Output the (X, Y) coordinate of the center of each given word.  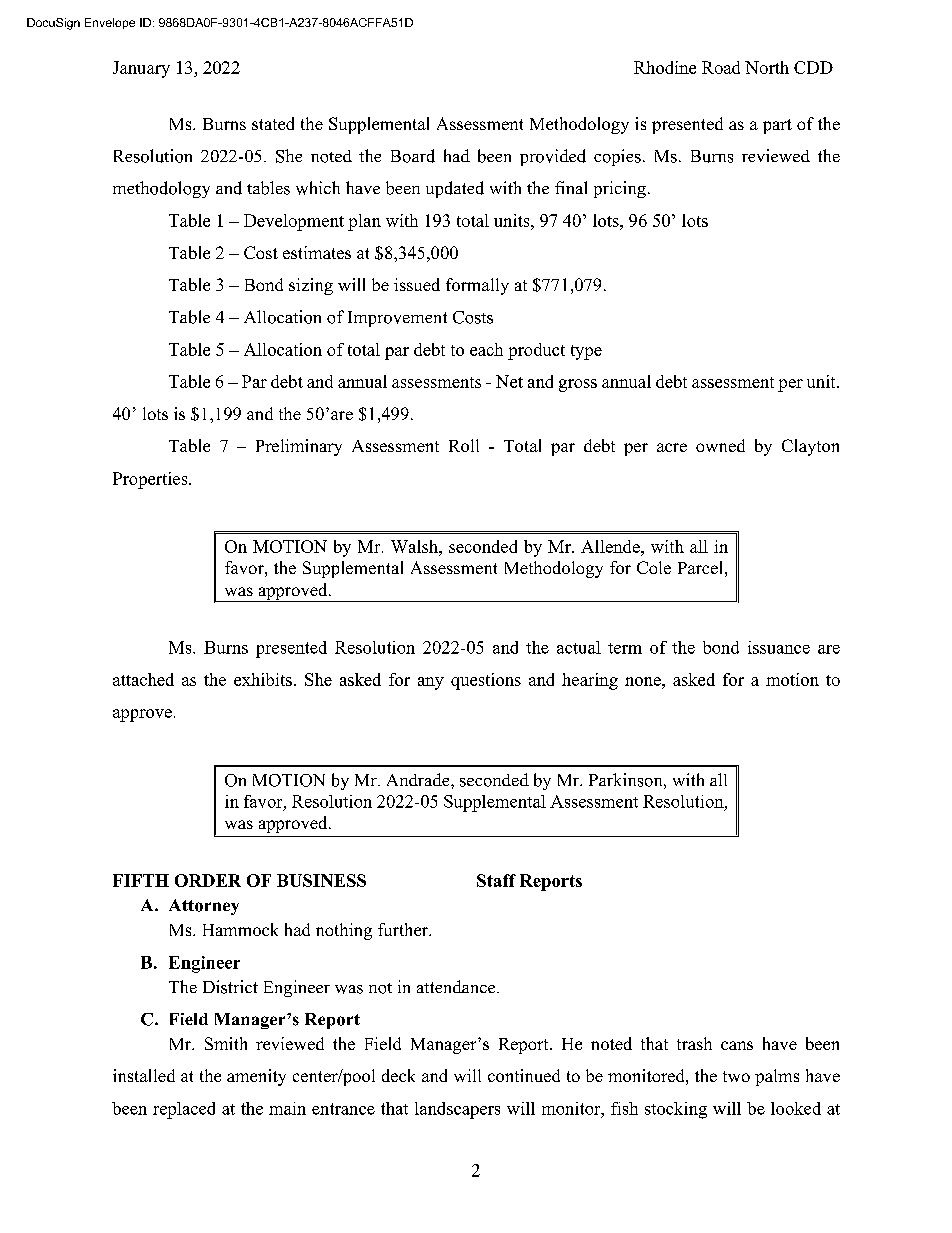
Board (413, 156)
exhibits (263, 679)
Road (721, 67)
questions (486, 681)
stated (273, 123)
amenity (256, 1077)
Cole (654, 567)
